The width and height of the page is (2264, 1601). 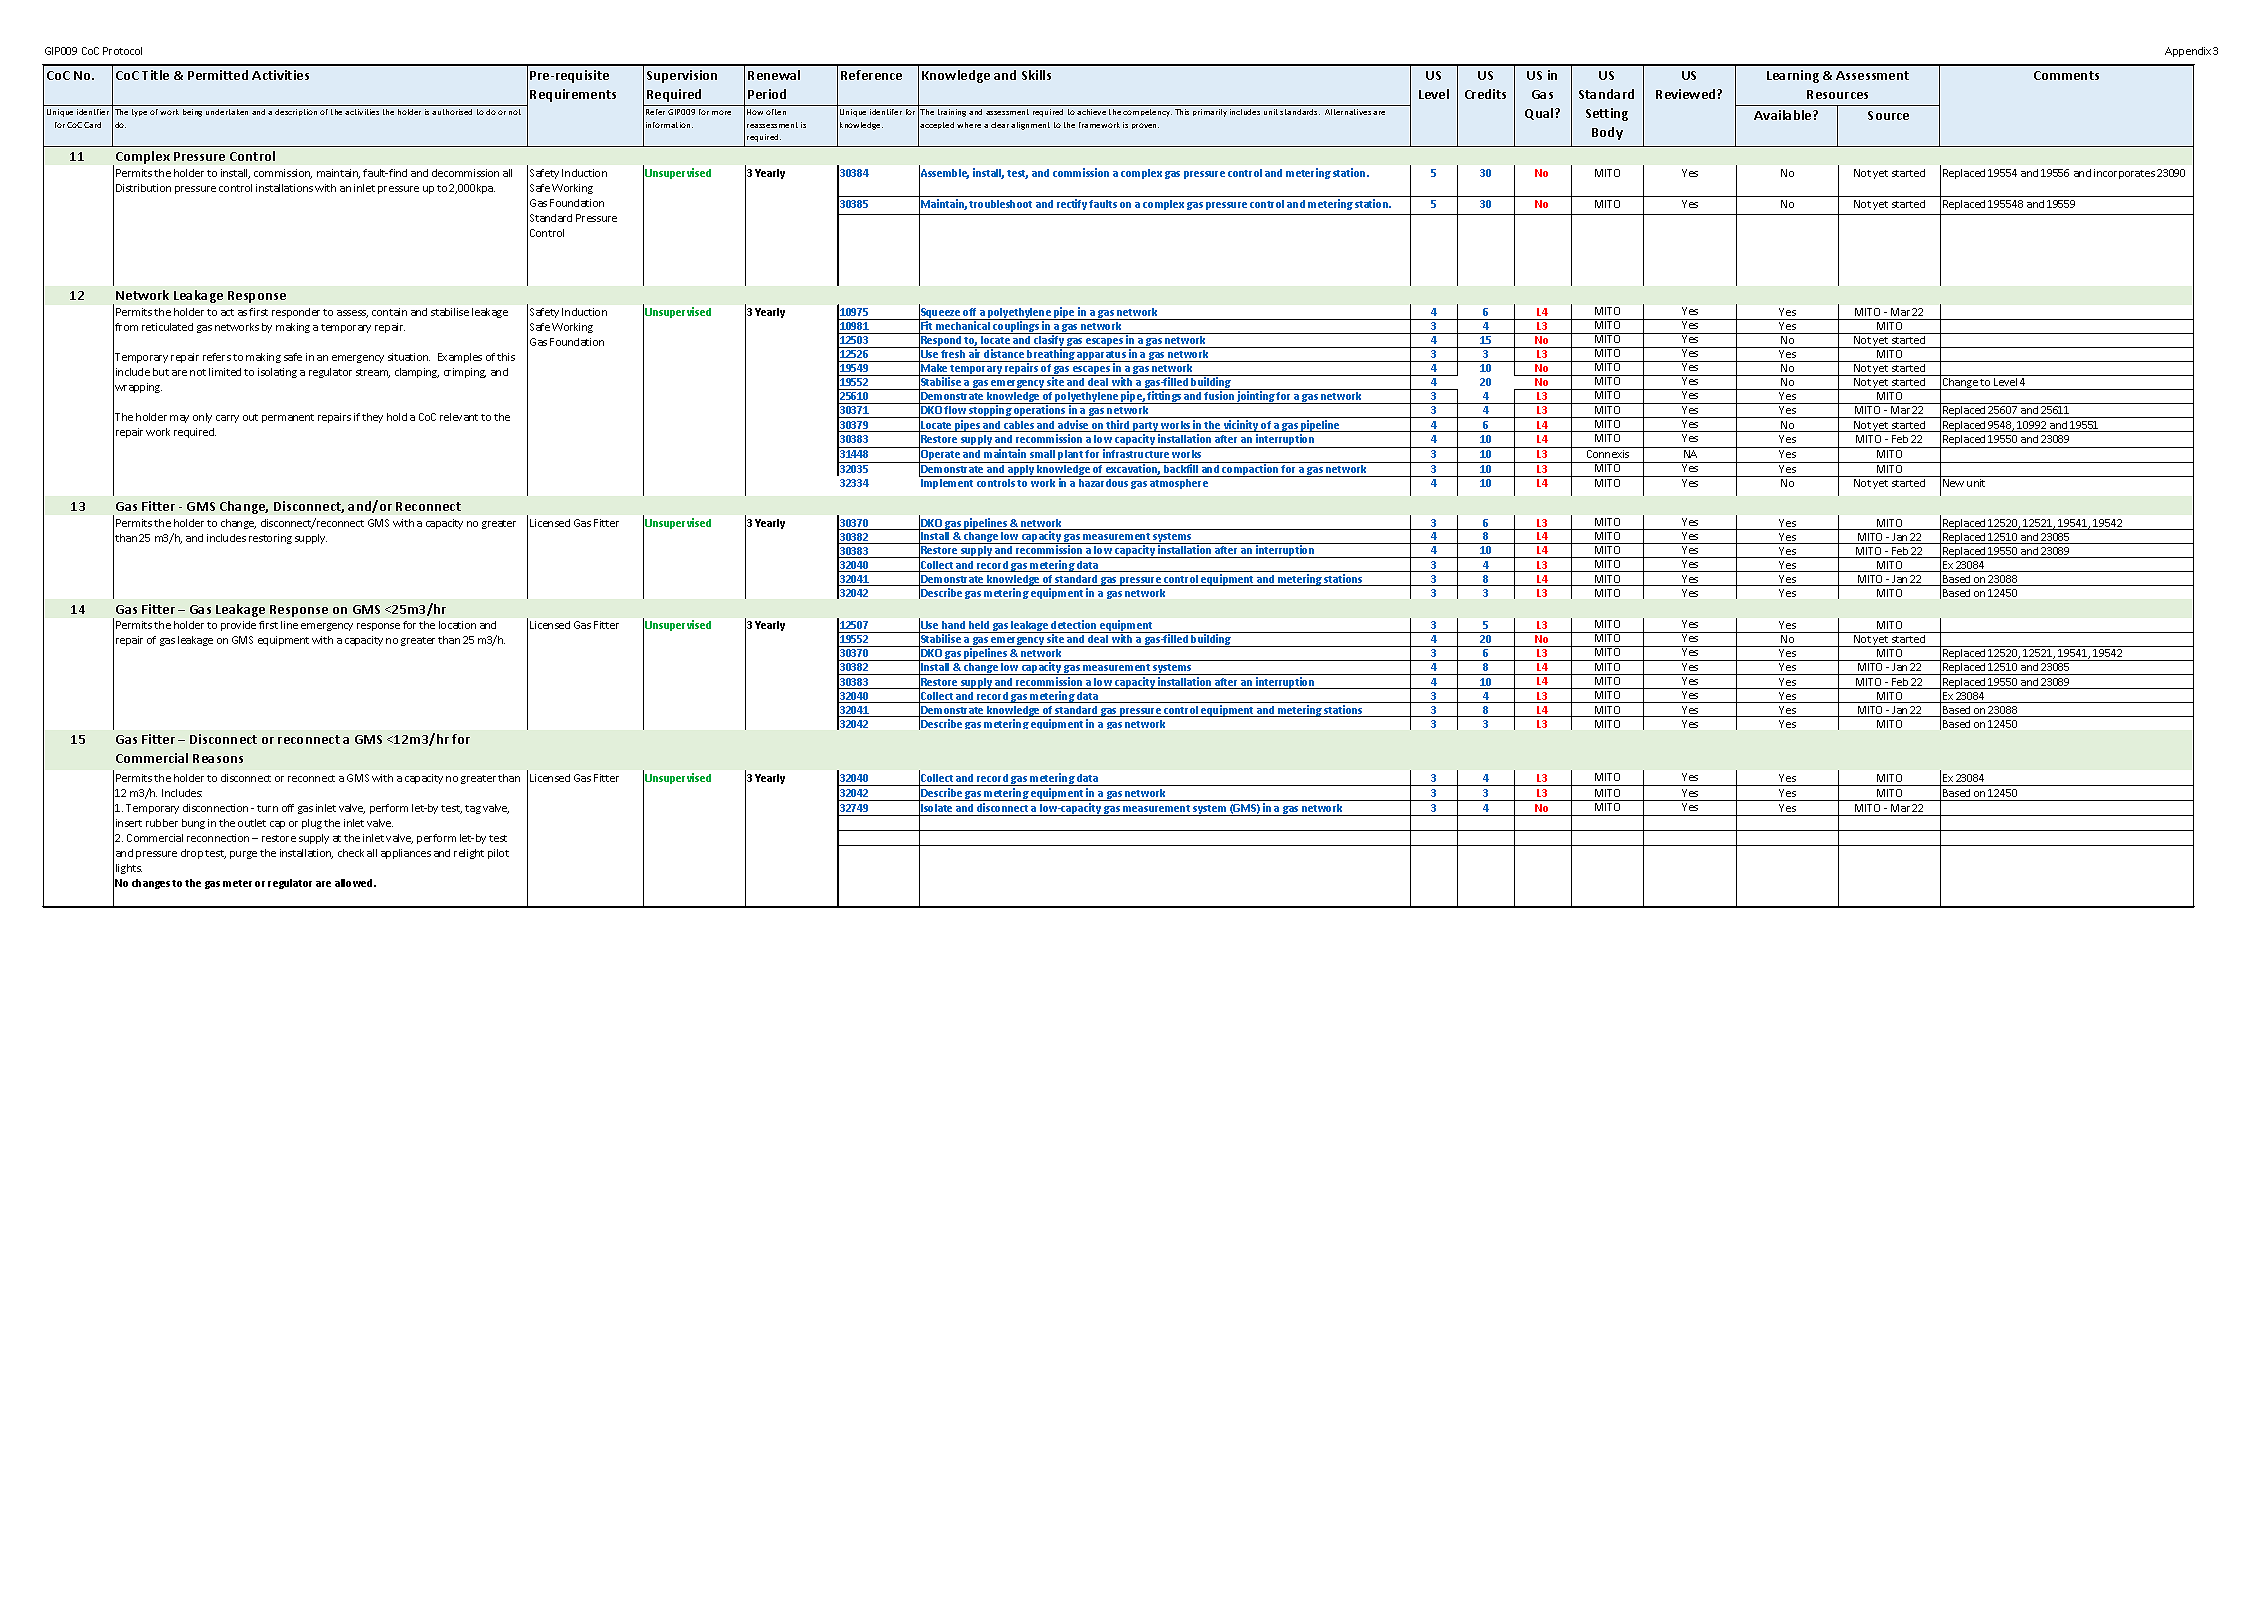 What do you see at coordinates (218, 75) in the page?
I see `Permitted` at bounding box center [218, 75].
